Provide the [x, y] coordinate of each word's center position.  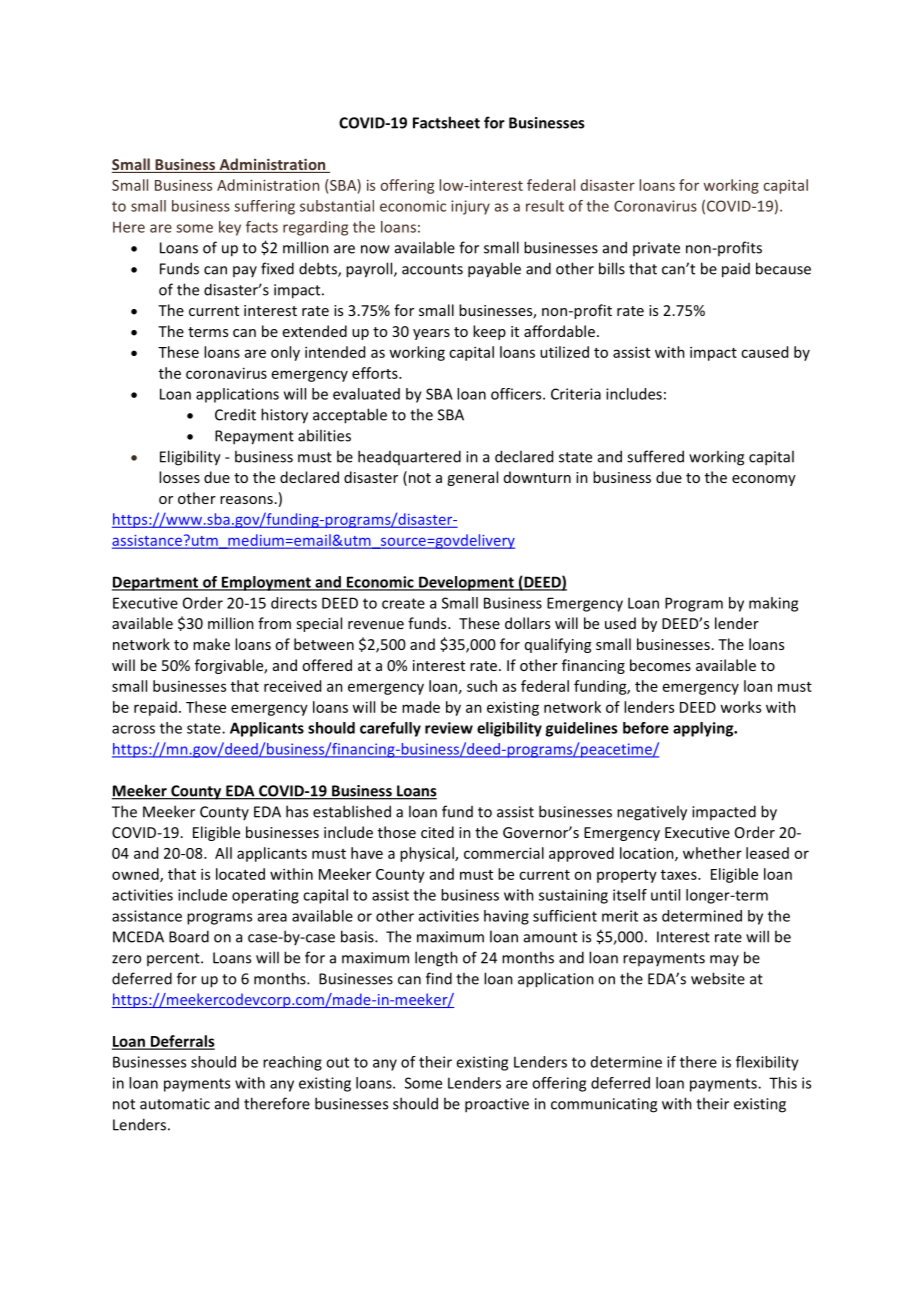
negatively [652, 813]
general [472, 478]
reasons [246, 500]
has [297, 811]
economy [764, 480]
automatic [175, 1104]
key [230, 228]
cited [437, 832]
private [656, 249]
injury [470, 207]
